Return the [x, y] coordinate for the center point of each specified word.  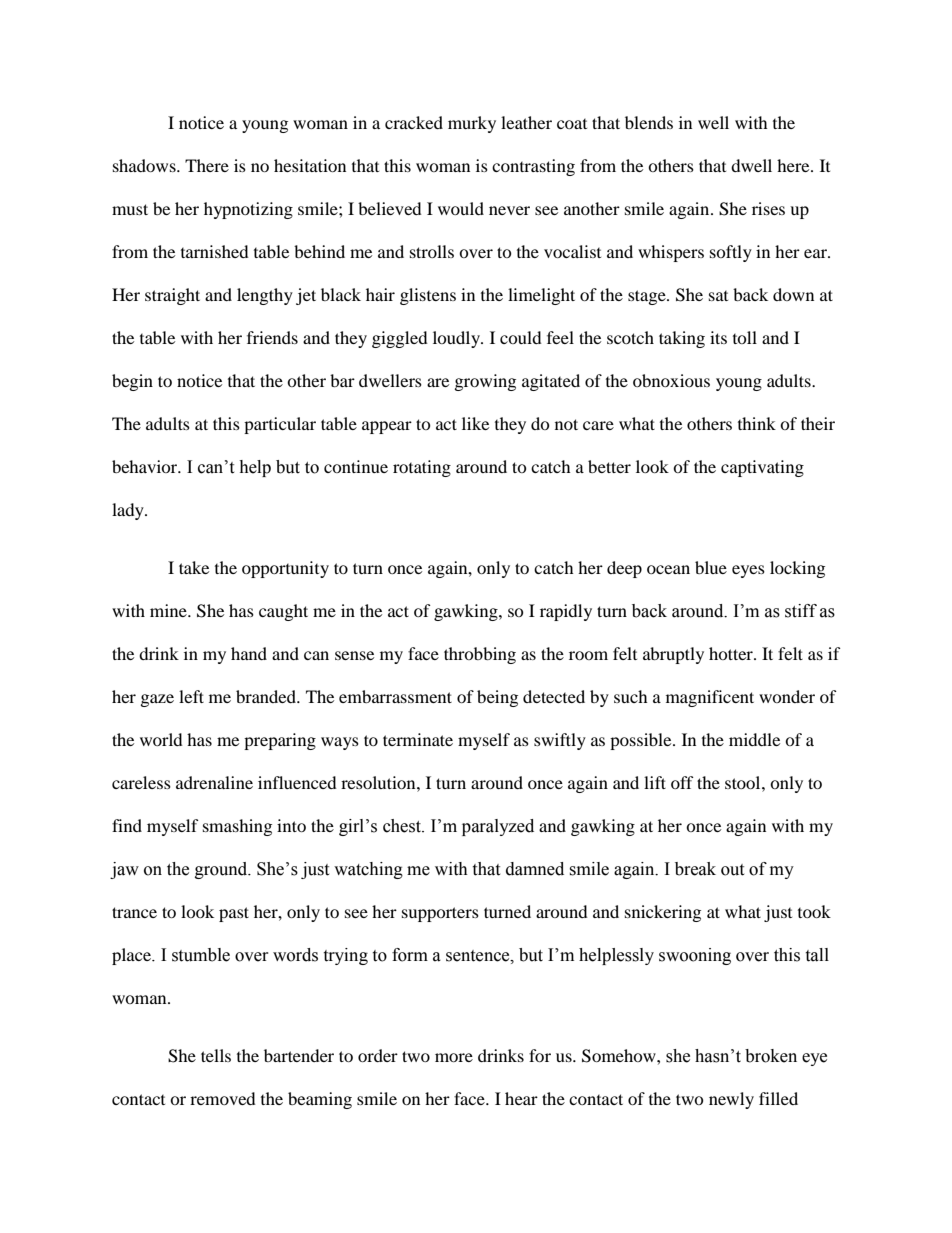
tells [216, 1055]
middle [754, 739]
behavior [146, 466]
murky [472, 124]
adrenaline [214, 782]
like [475, 423]
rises [768, 208]
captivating [762, 468]
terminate [418, 739]
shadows [145, 165]
